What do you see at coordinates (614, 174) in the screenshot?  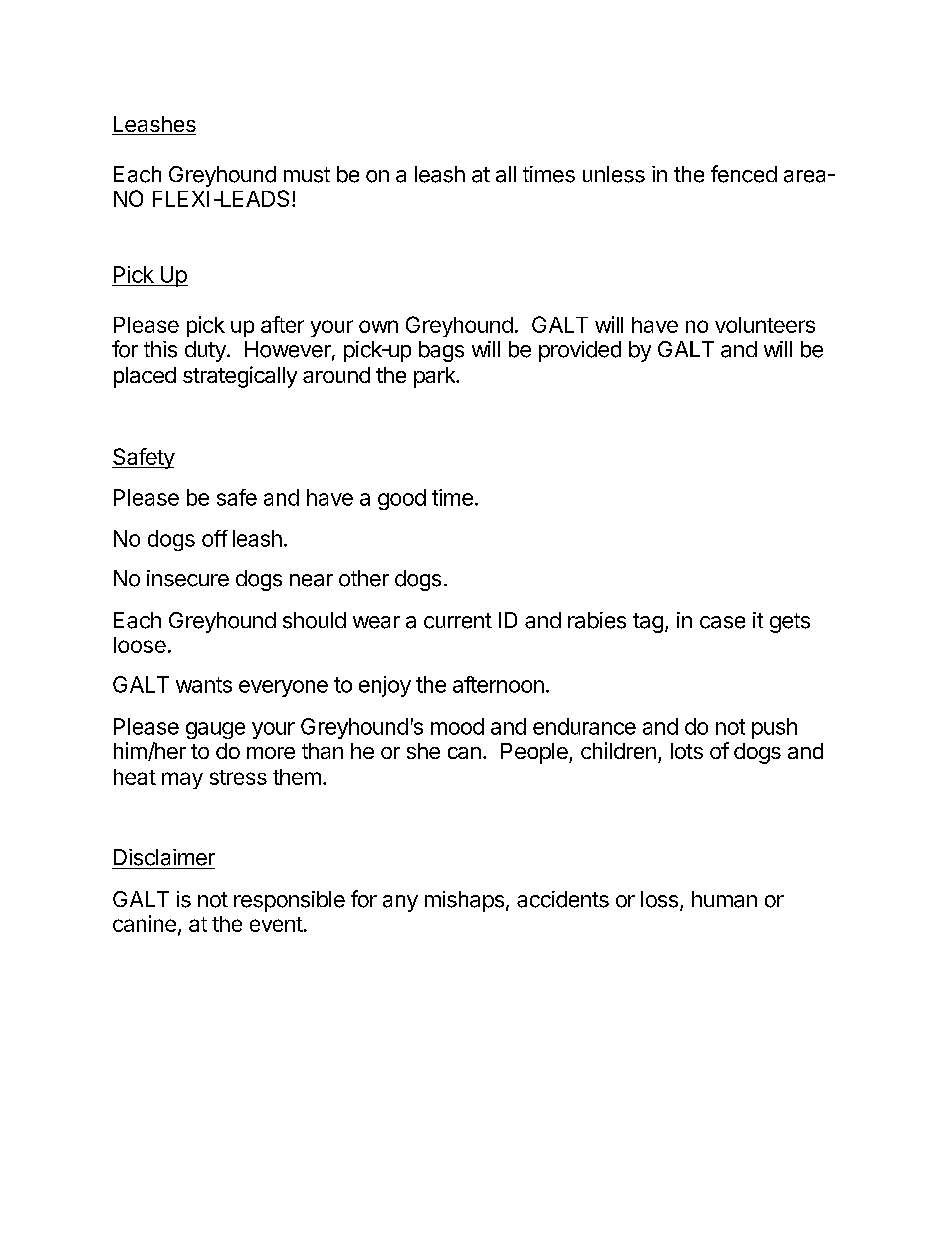 I see `unless` at bounding box center [614, 174].
